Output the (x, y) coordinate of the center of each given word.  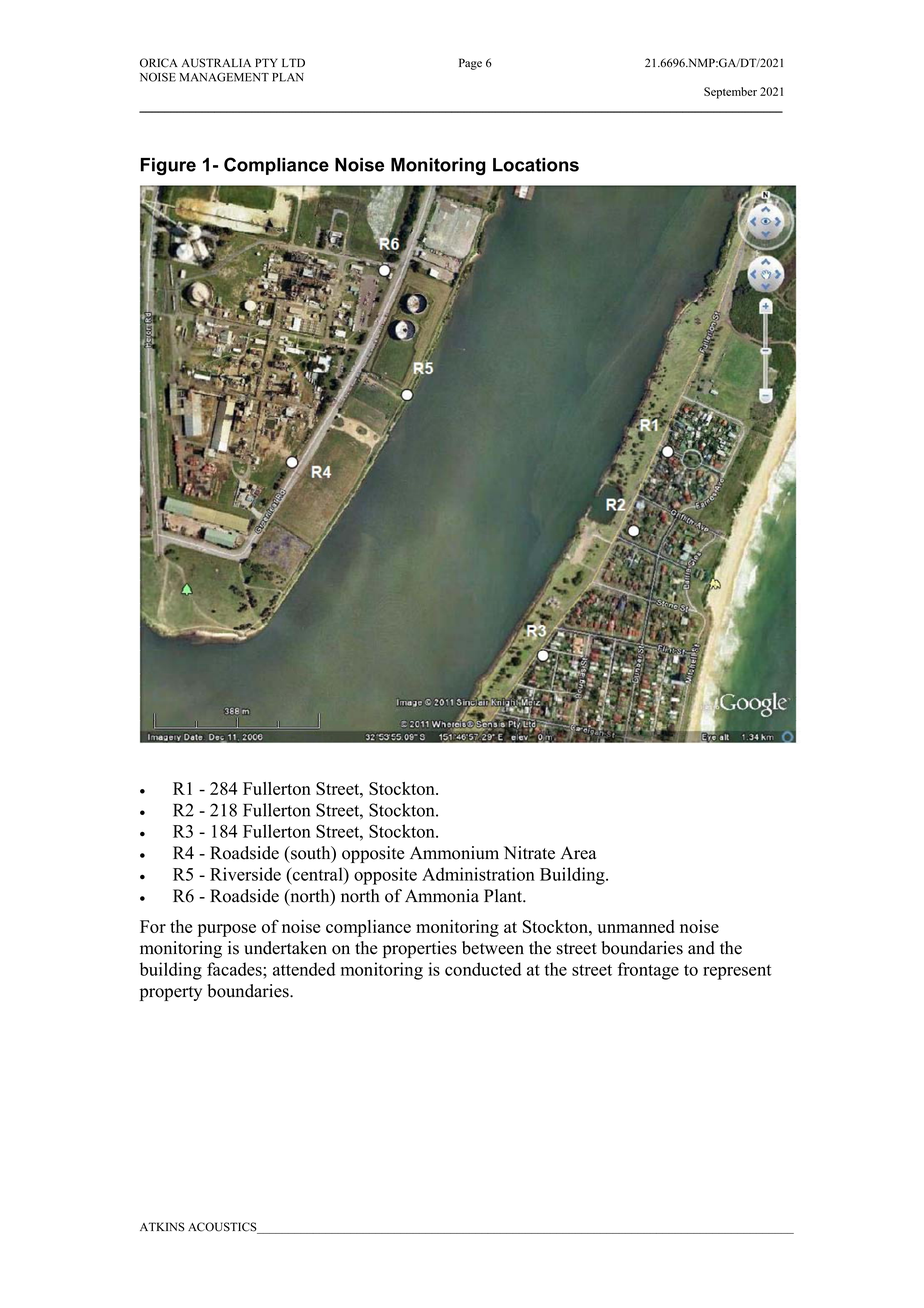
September (730, 93)
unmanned (636, 926)
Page (470, 64)
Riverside (245, 874)
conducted (483, 969)
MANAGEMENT (224, 77)
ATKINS (162, 1227)
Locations (536, 165)
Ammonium (454, 853)
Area (578, 853)
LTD (293, 62)
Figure (168, 166)
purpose (227, 930)
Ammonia (442, 896)
